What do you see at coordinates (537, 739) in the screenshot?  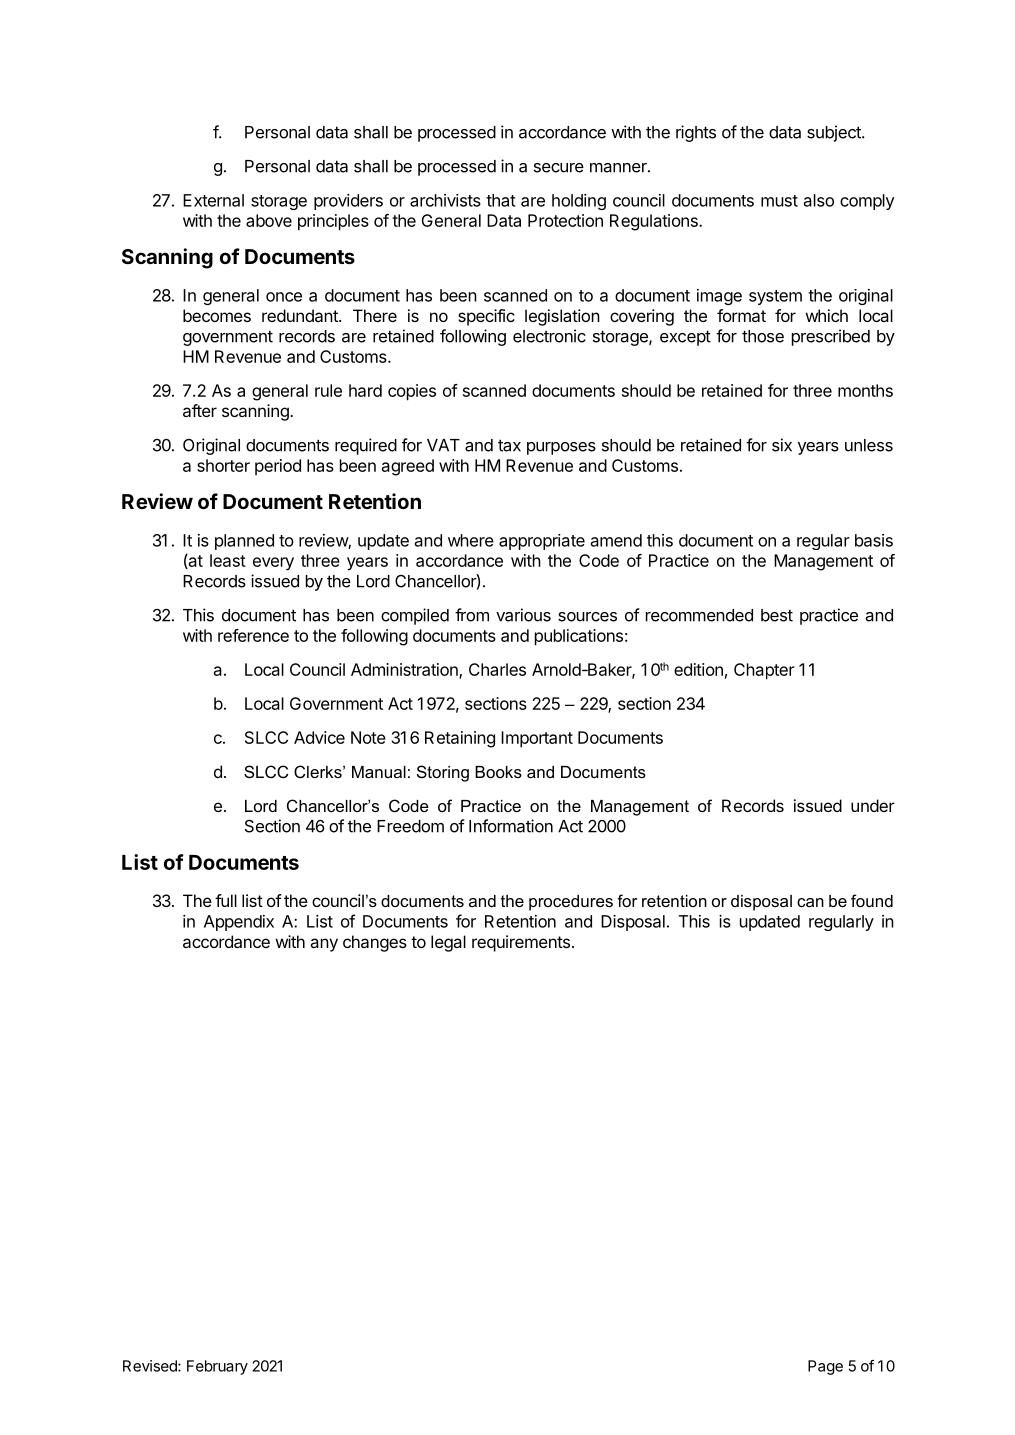 I see `Important` at bounding box center [537, 739].
